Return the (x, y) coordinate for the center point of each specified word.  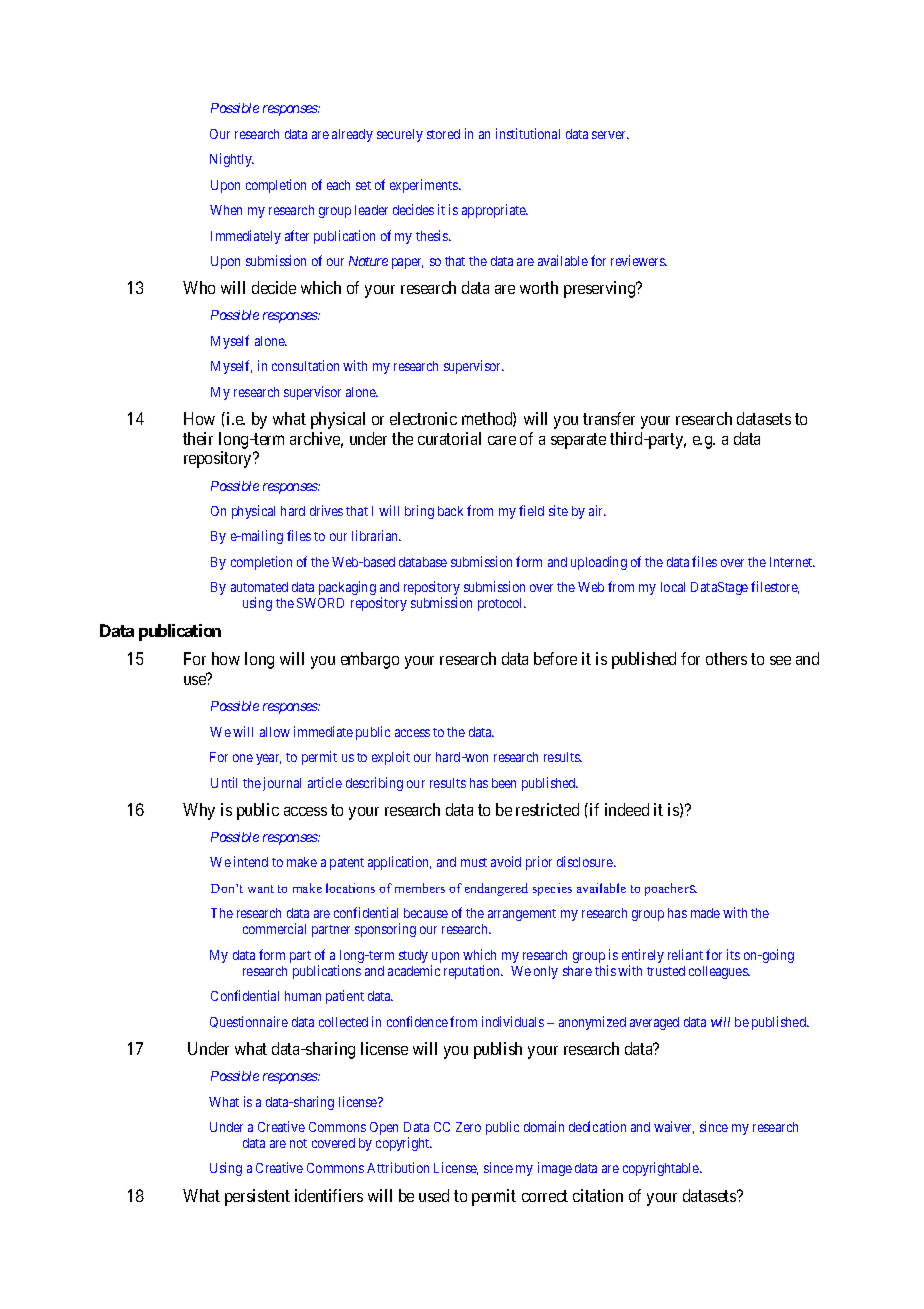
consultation (305, 365)
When (226, 210)
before (555, 658)
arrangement (522, 915)
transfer (609, 418)
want (261, 889)
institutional (528, 133)
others (726, 658)
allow (275, 732)
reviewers (639, 260)
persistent (257, 1197)
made (705, 913)
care (502, 440)
